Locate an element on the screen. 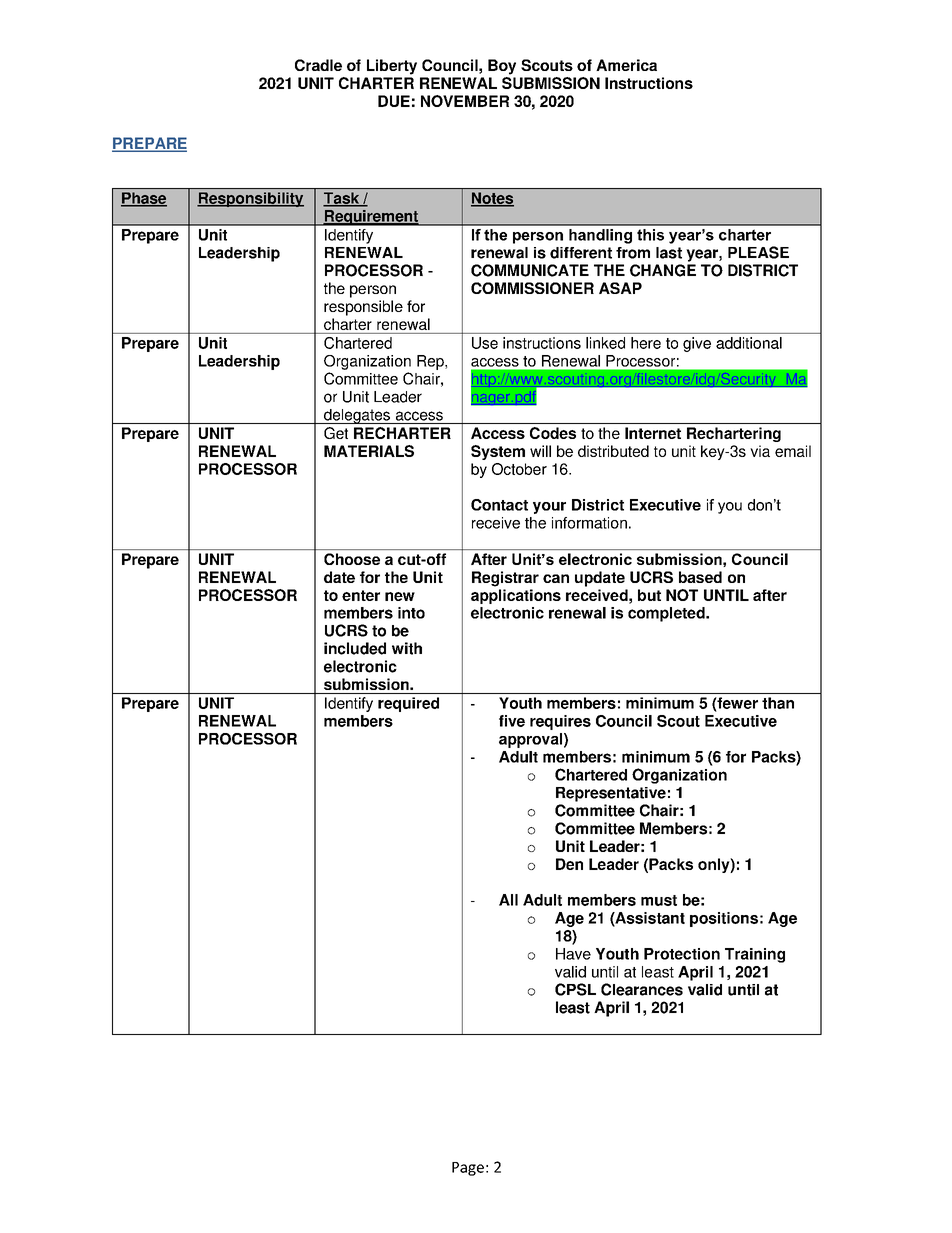  DUE is located at coordinates (394, 101).
